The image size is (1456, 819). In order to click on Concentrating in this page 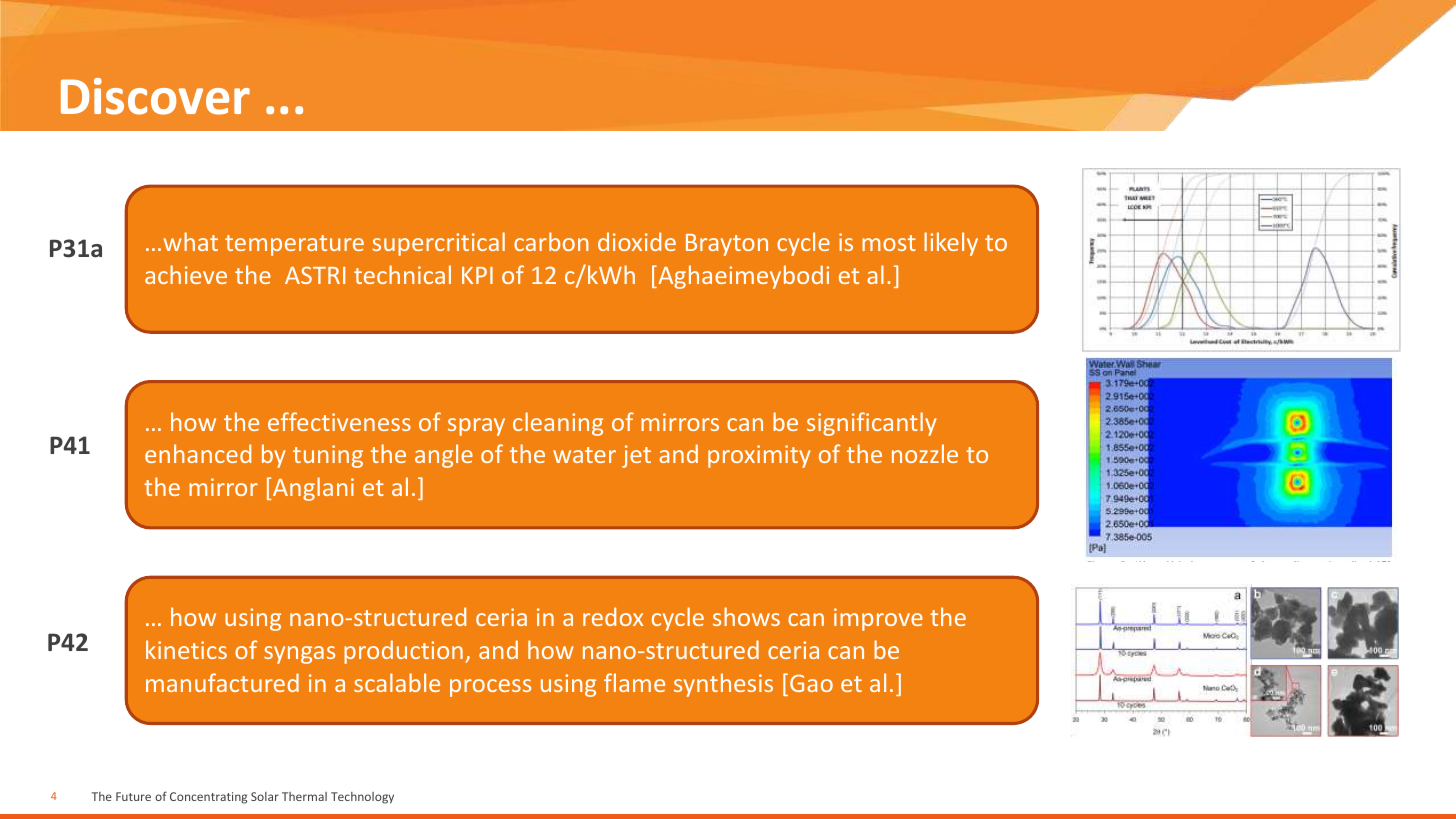, I will do `click(208, 798)`.
